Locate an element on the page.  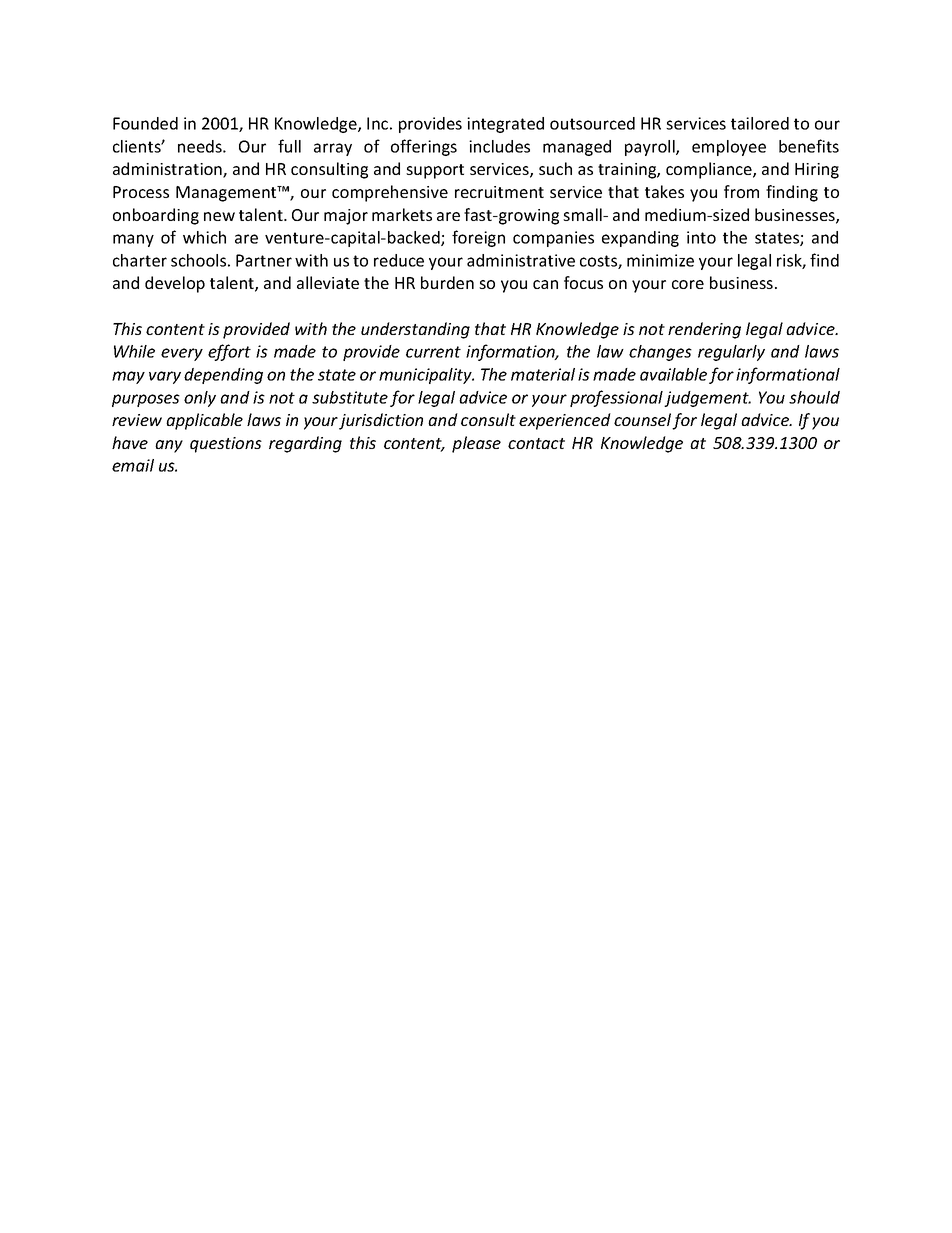
from is located at coordinates (741, 191).
